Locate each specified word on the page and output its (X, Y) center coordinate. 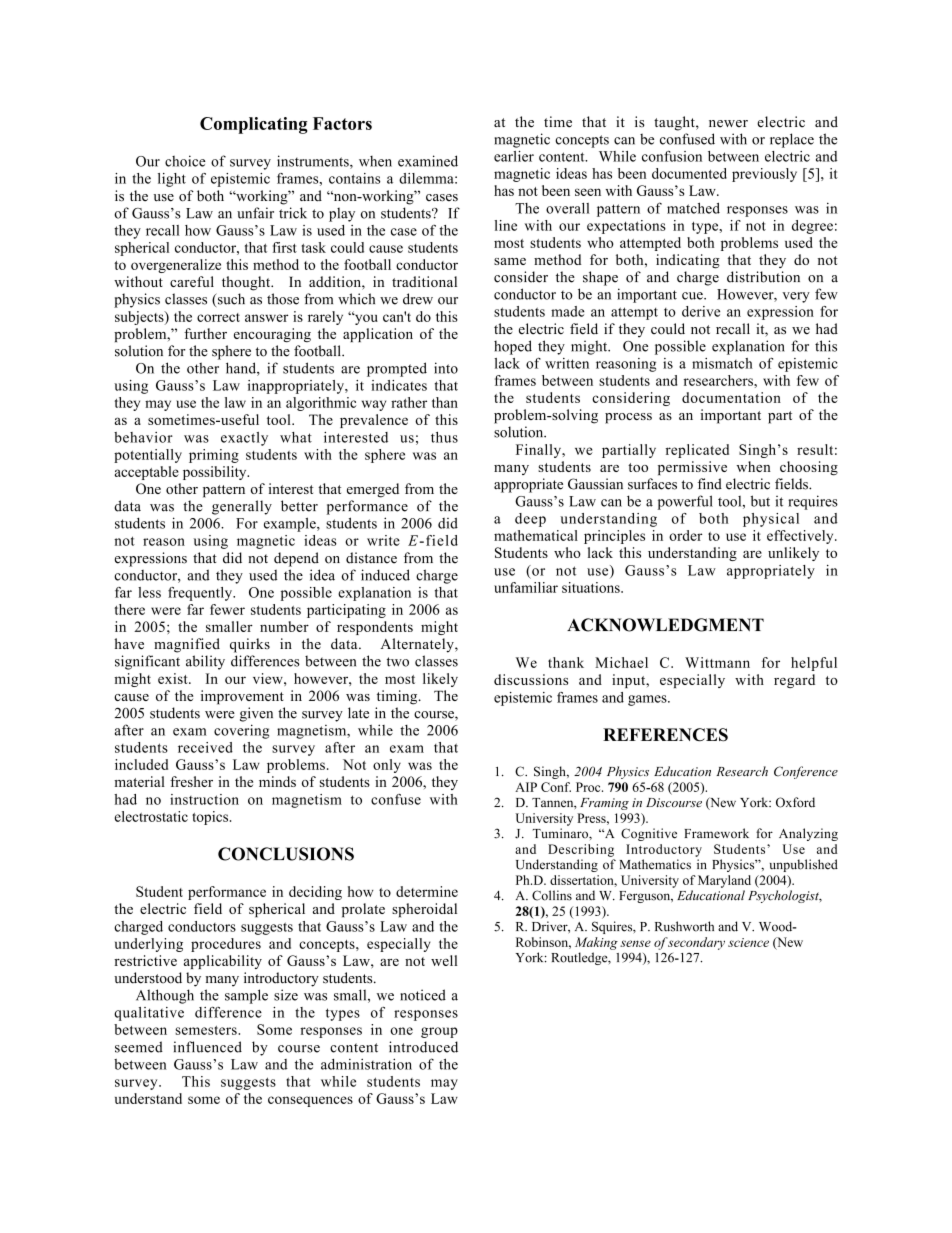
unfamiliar (526, 587)
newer (728, 124)
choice (185, 161)
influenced (207, 1047)
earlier (514, 156)
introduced (423, 1047)
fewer (227, 609)
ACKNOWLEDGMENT (665, 625)
